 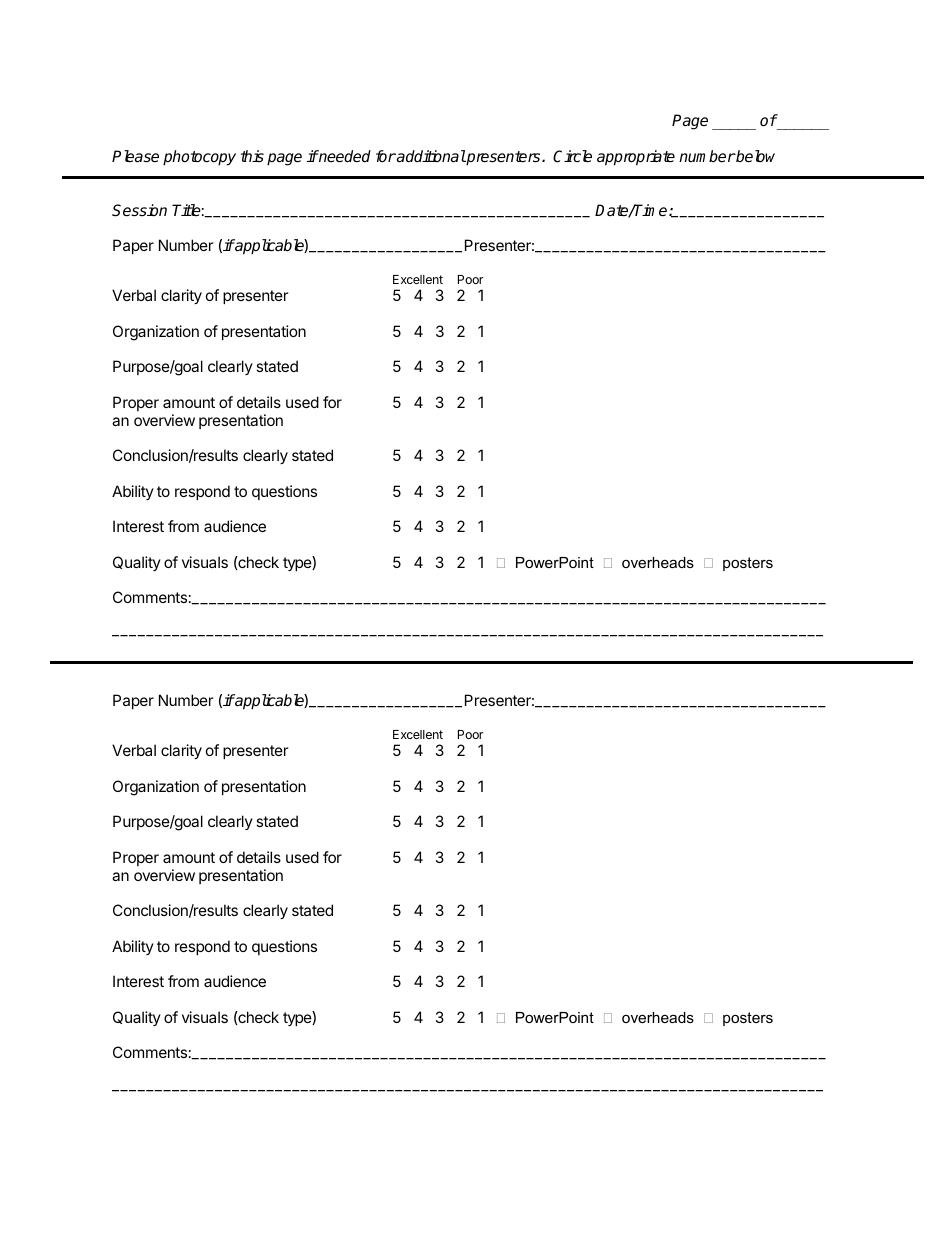 I want to click on Circle, so click(x=572, y=156).
